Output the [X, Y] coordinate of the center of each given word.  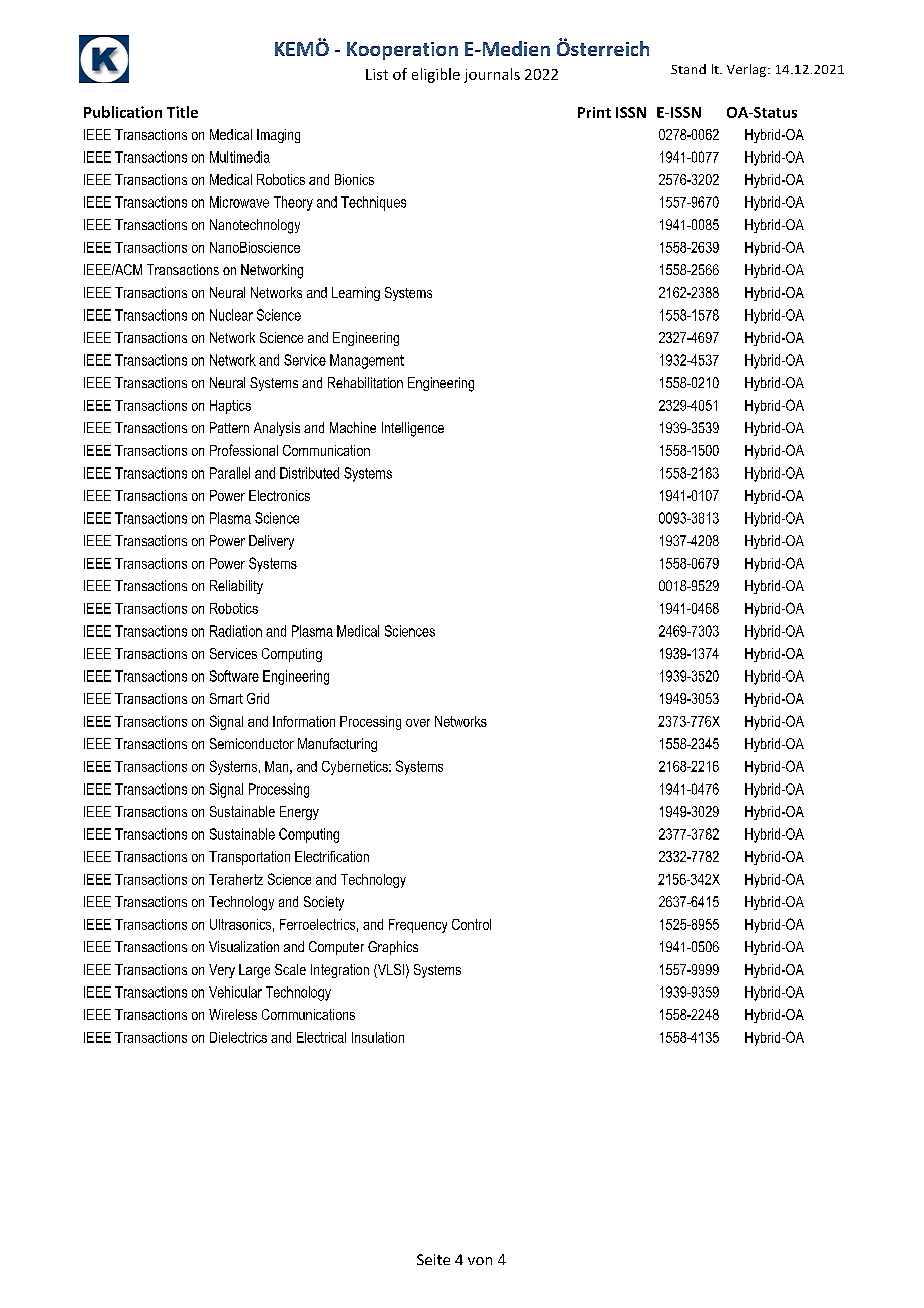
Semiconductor [252, 743]
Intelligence [413, 429]
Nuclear [231, 315]
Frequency [418, 926]
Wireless [233, 1014]
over [418, 723]
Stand [688, 69]
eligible [436, 75]
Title [182, 112]
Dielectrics [238, 1037]
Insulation [378, 1037]
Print [594, 112]
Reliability [236, 587]
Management [367, 361]
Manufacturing [337, 745]
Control [471, 924]
